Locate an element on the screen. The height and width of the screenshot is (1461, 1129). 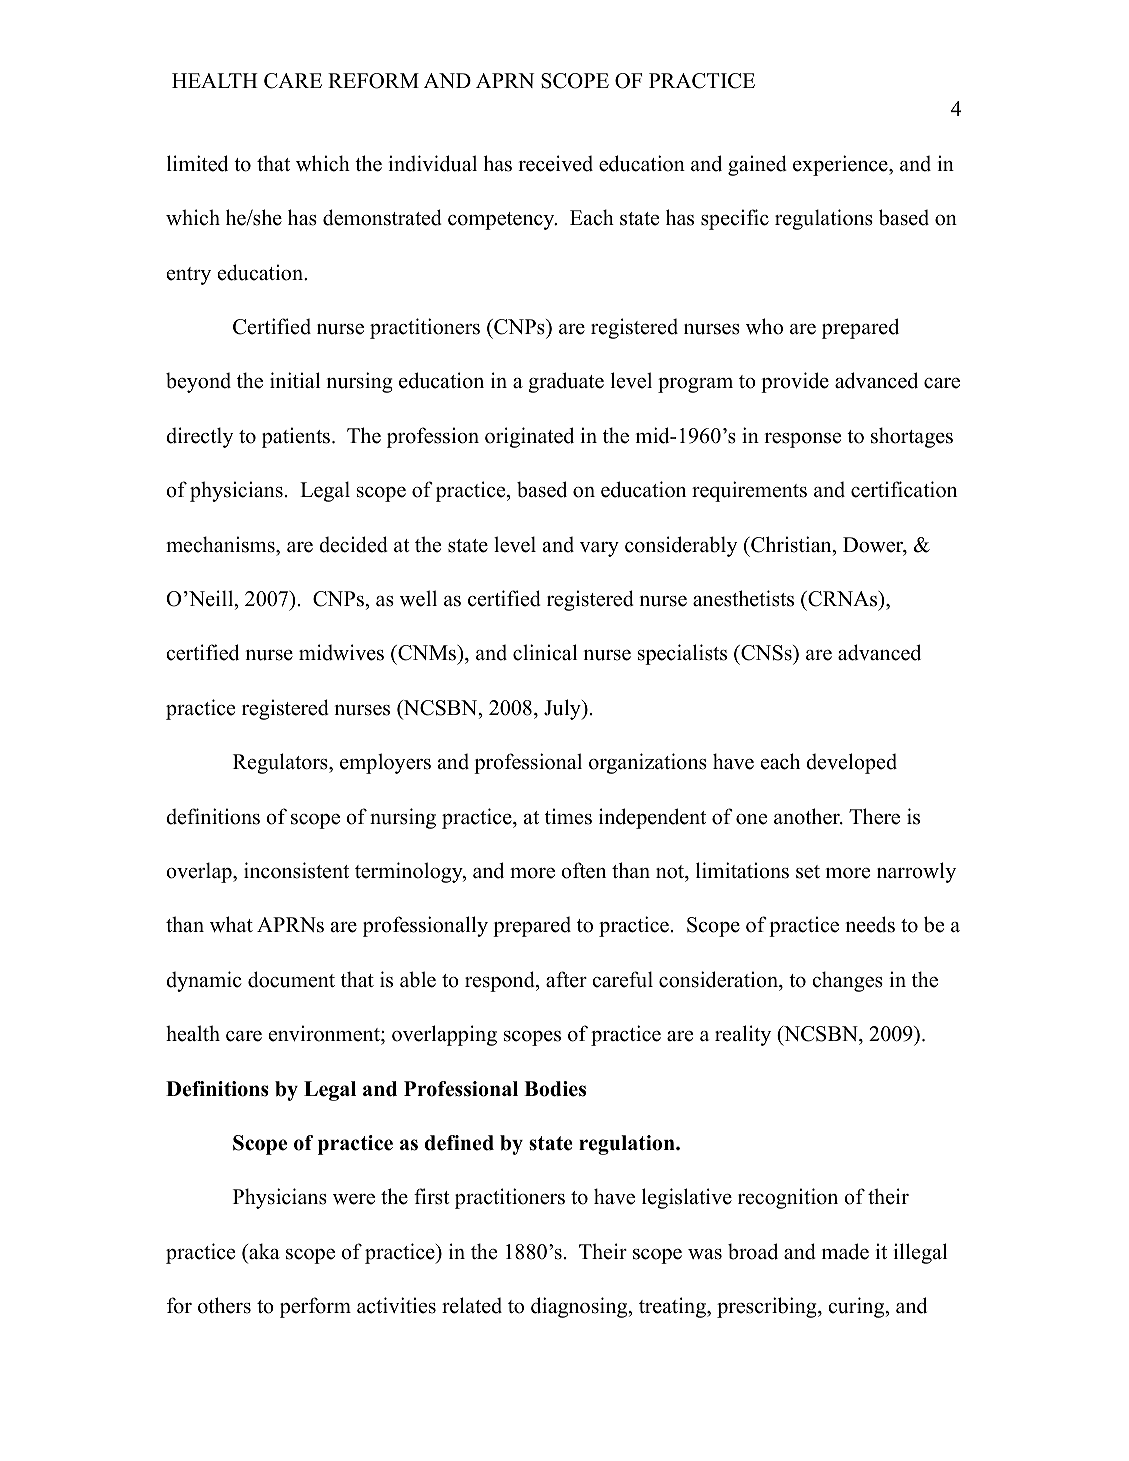
midwives is located at coordinates (341, 652).
